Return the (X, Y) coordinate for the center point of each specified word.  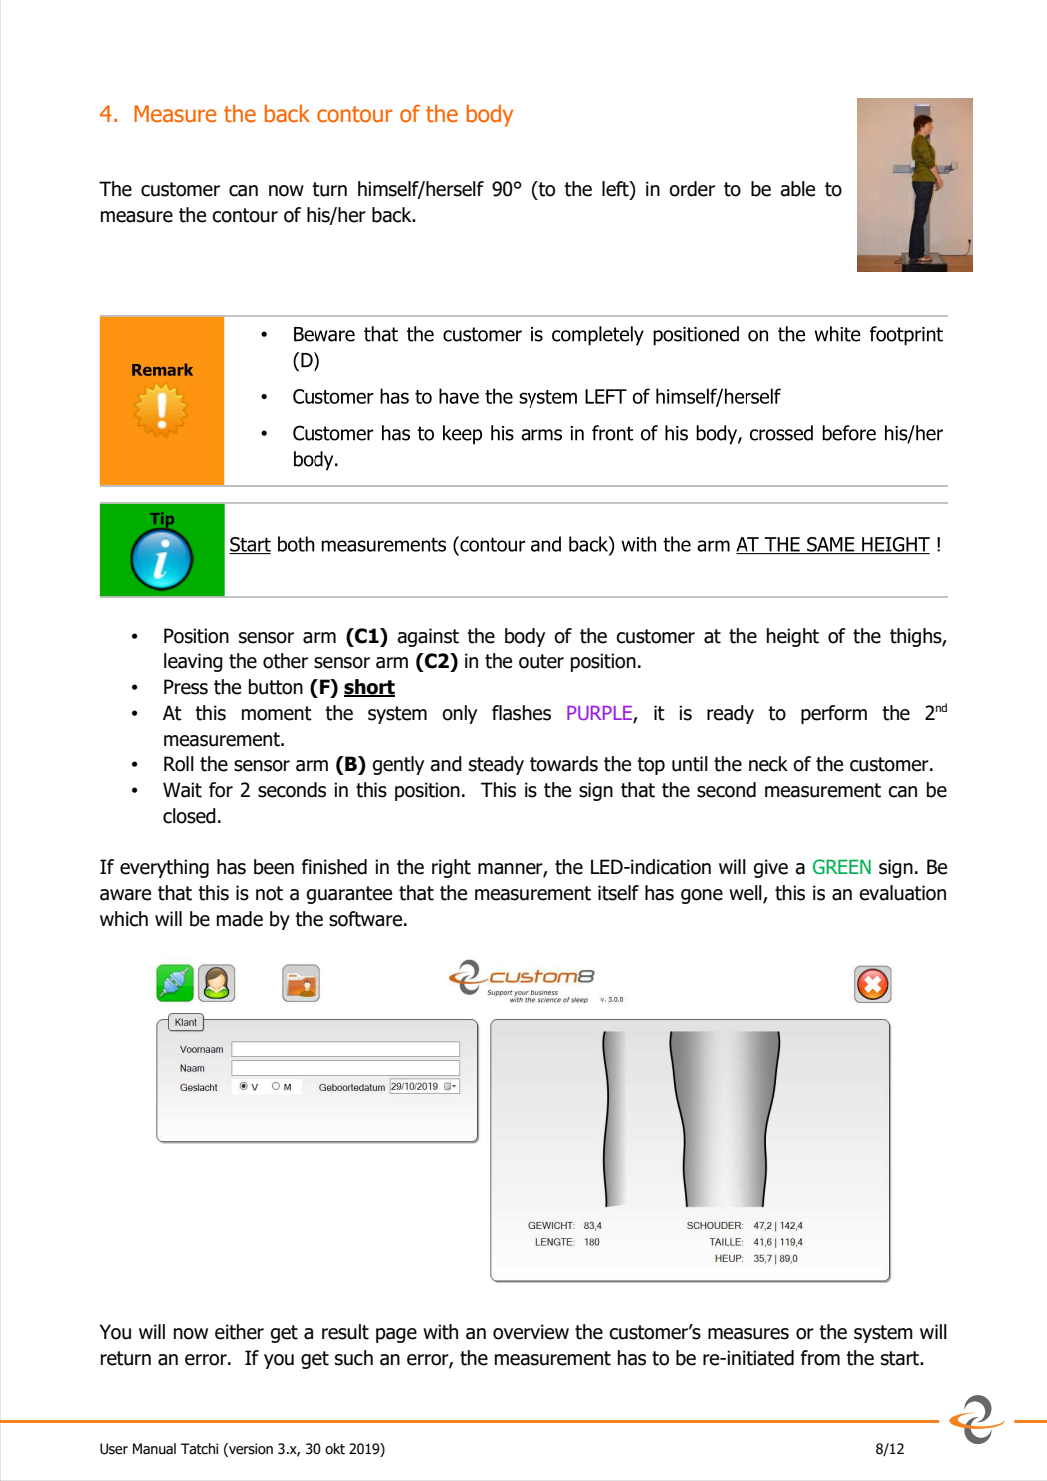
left (616, 190)
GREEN (842, 867)
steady (496, 765)
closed (189, 816)
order (692, 189)
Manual (154, 1449)
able (797, 189)
